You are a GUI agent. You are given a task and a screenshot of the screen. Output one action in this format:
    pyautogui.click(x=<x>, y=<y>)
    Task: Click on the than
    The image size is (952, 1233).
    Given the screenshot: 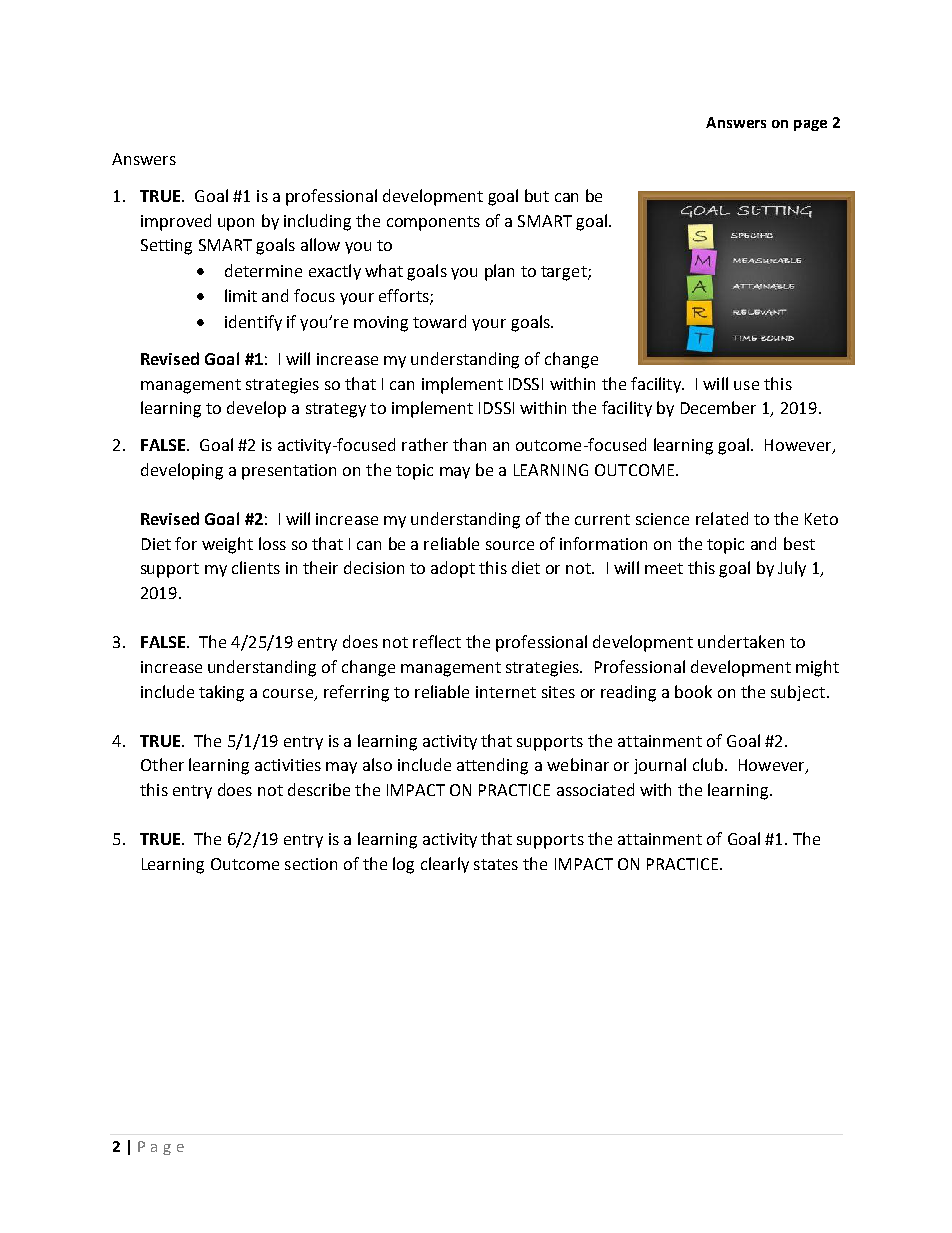 What is the action you would take?
    pyautogui.click(x=469, y=444)
